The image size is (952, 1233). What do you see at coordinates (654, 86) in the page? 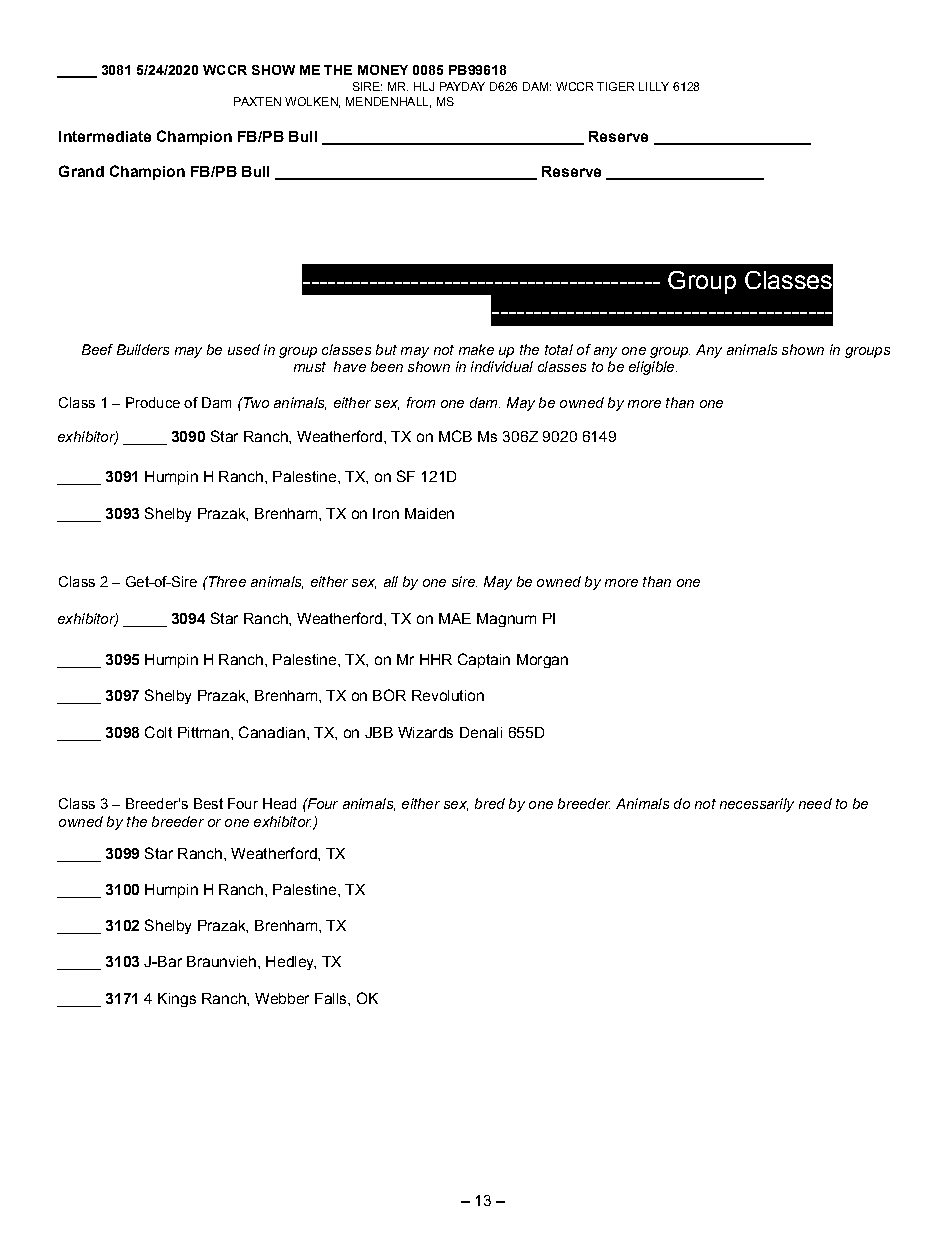
I see `LILLY` at bounding box center [654, 86].
